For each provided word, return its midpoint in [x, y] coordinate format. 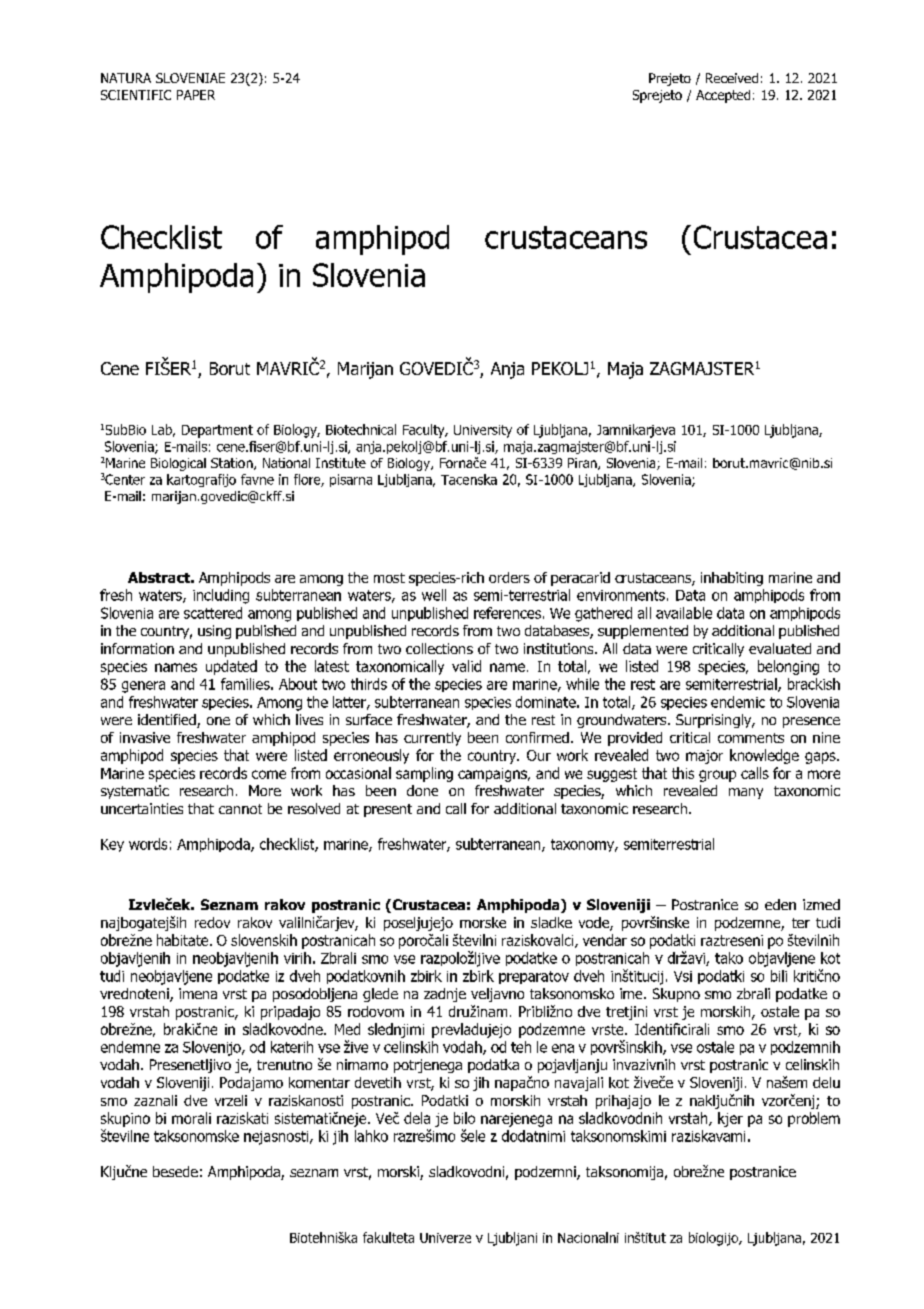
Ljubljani [512, 1239]
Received [732, 78]
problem [814, 1119]
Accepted [723, 96]
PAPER [196, 95]
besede [175, 1171]
